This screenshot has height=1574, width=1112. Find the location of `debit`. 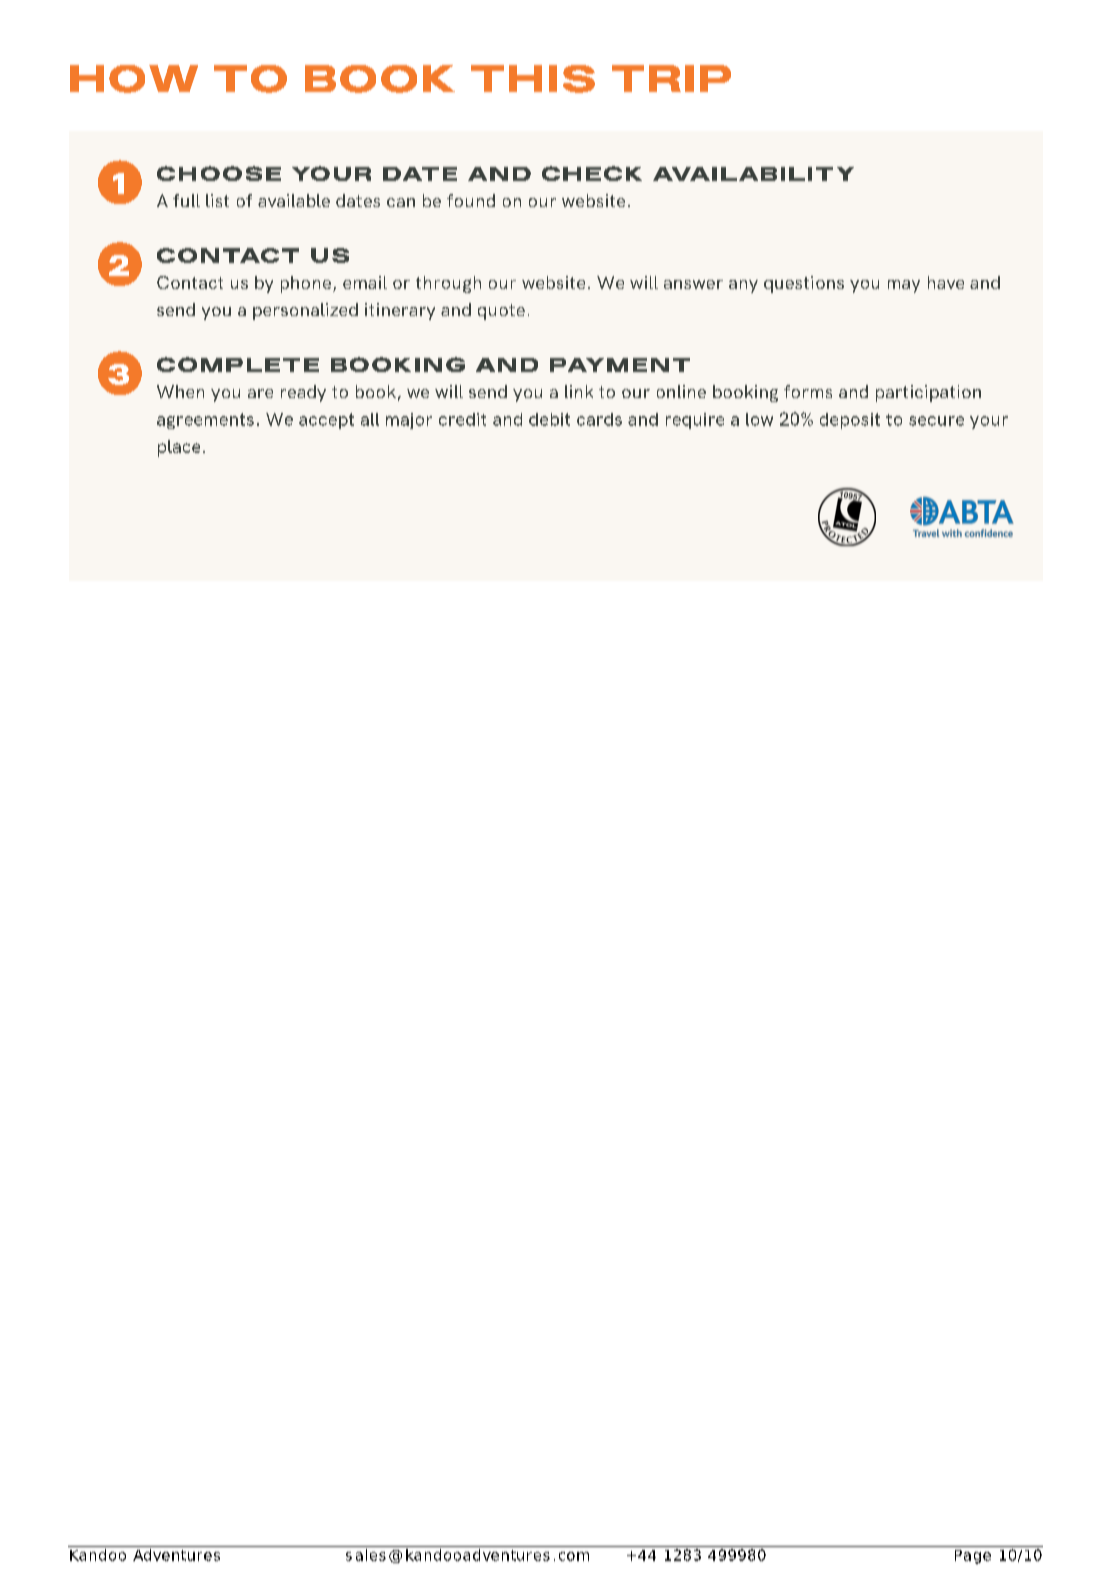

debit is located at coordinates (549, 419).
